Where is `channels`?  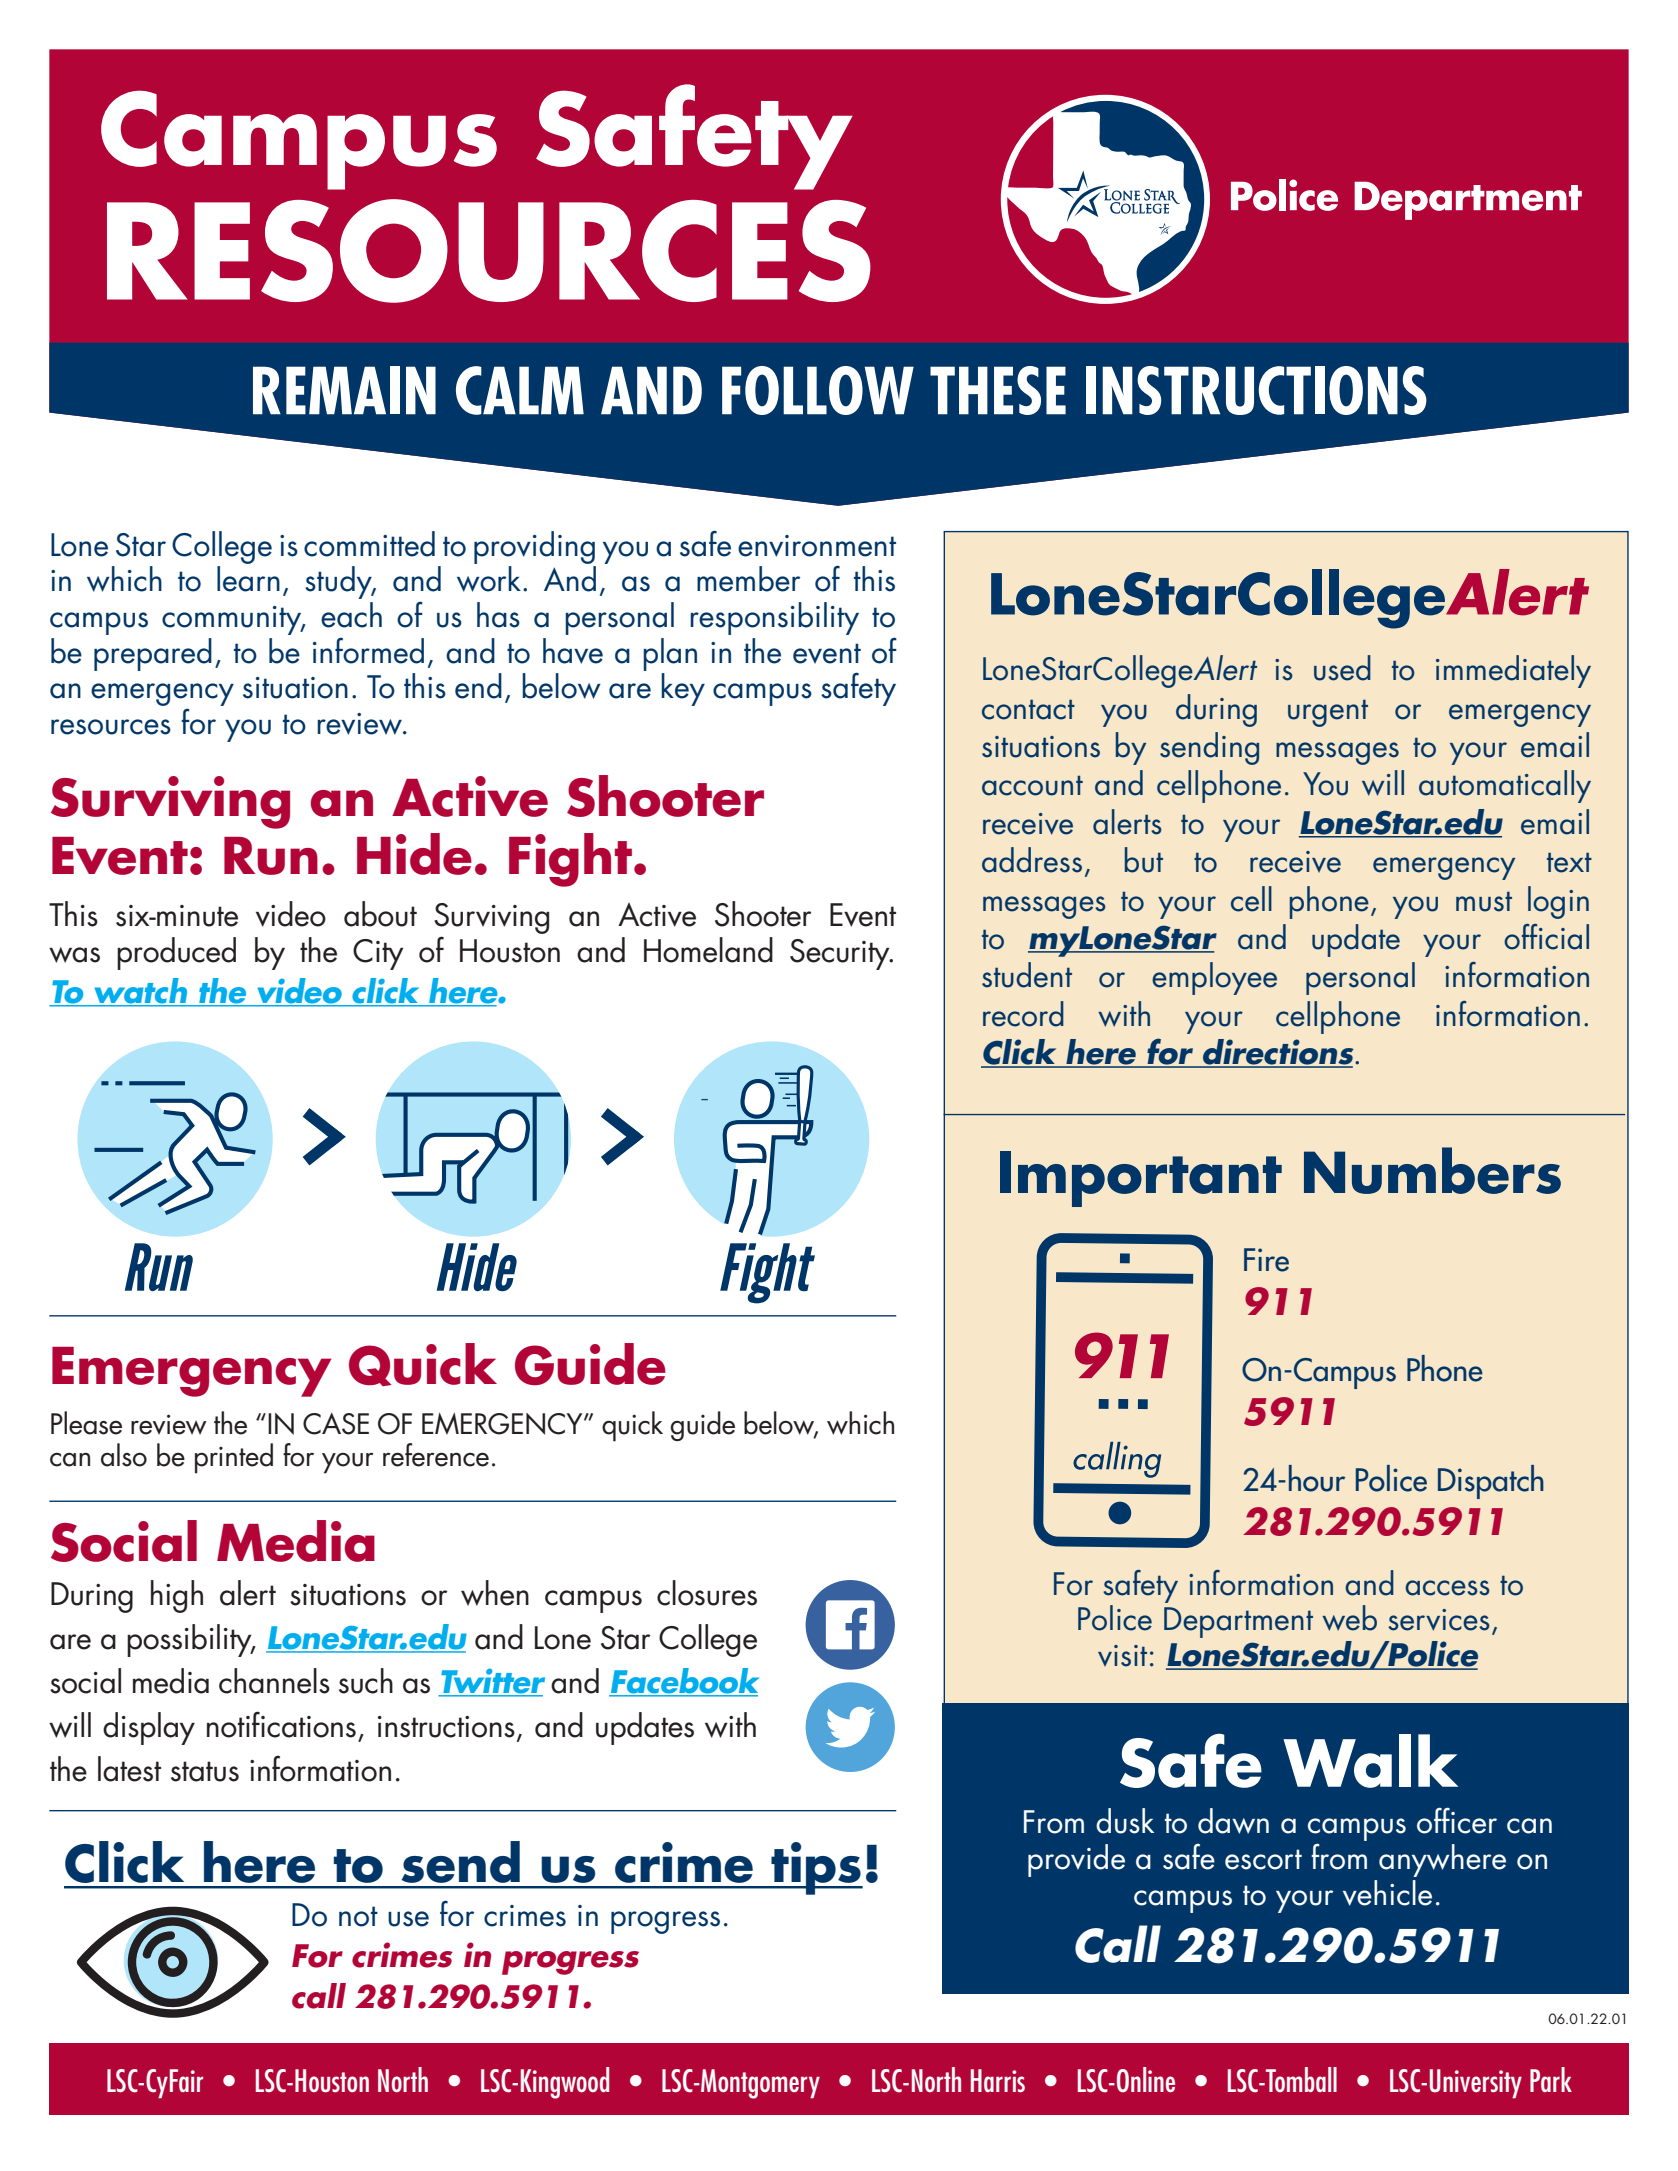
channels is located at coordinates (274, 1681).
